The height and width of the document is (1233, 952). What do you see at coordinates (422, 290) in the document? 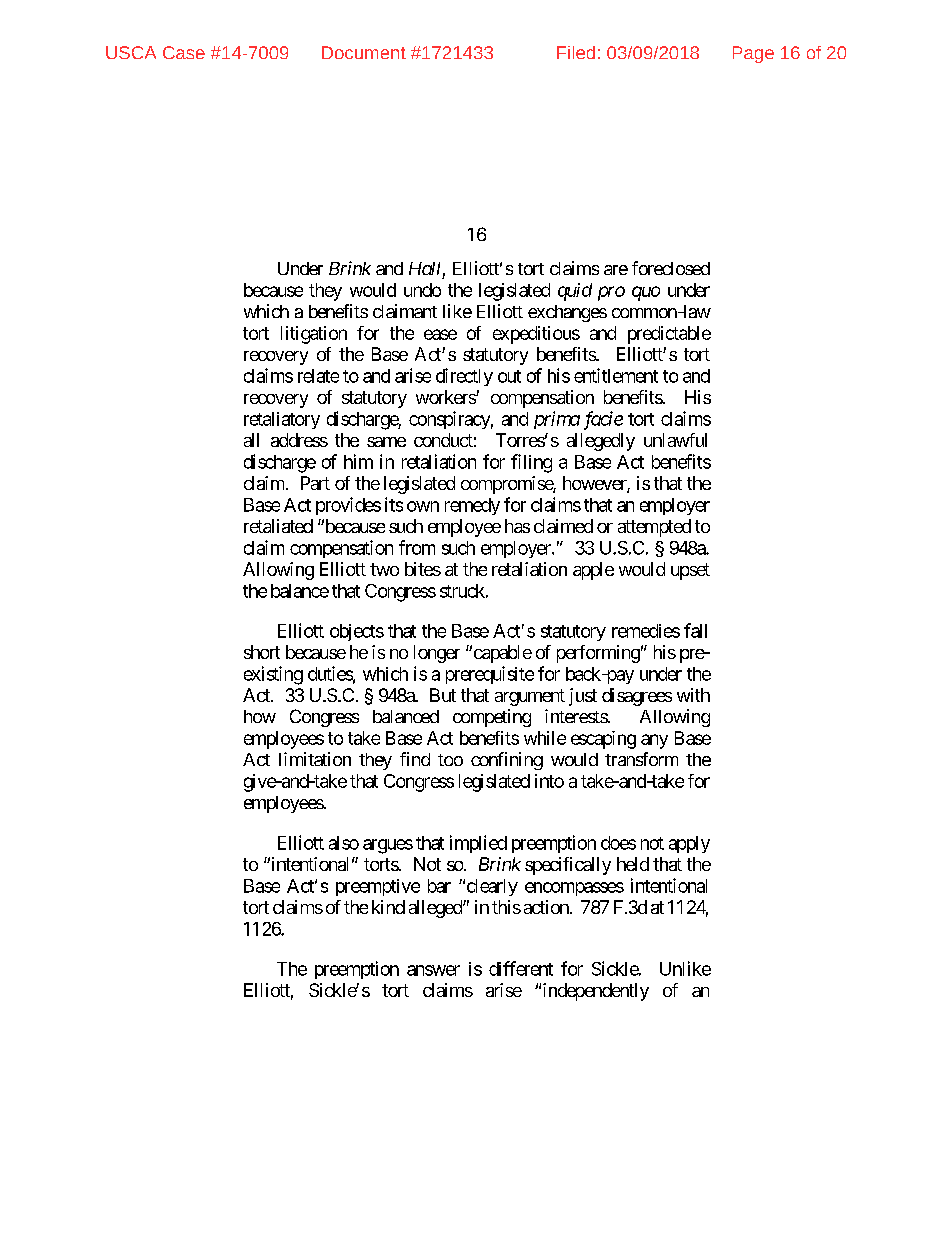
I see `undo` at bounding box center [422, 290].
